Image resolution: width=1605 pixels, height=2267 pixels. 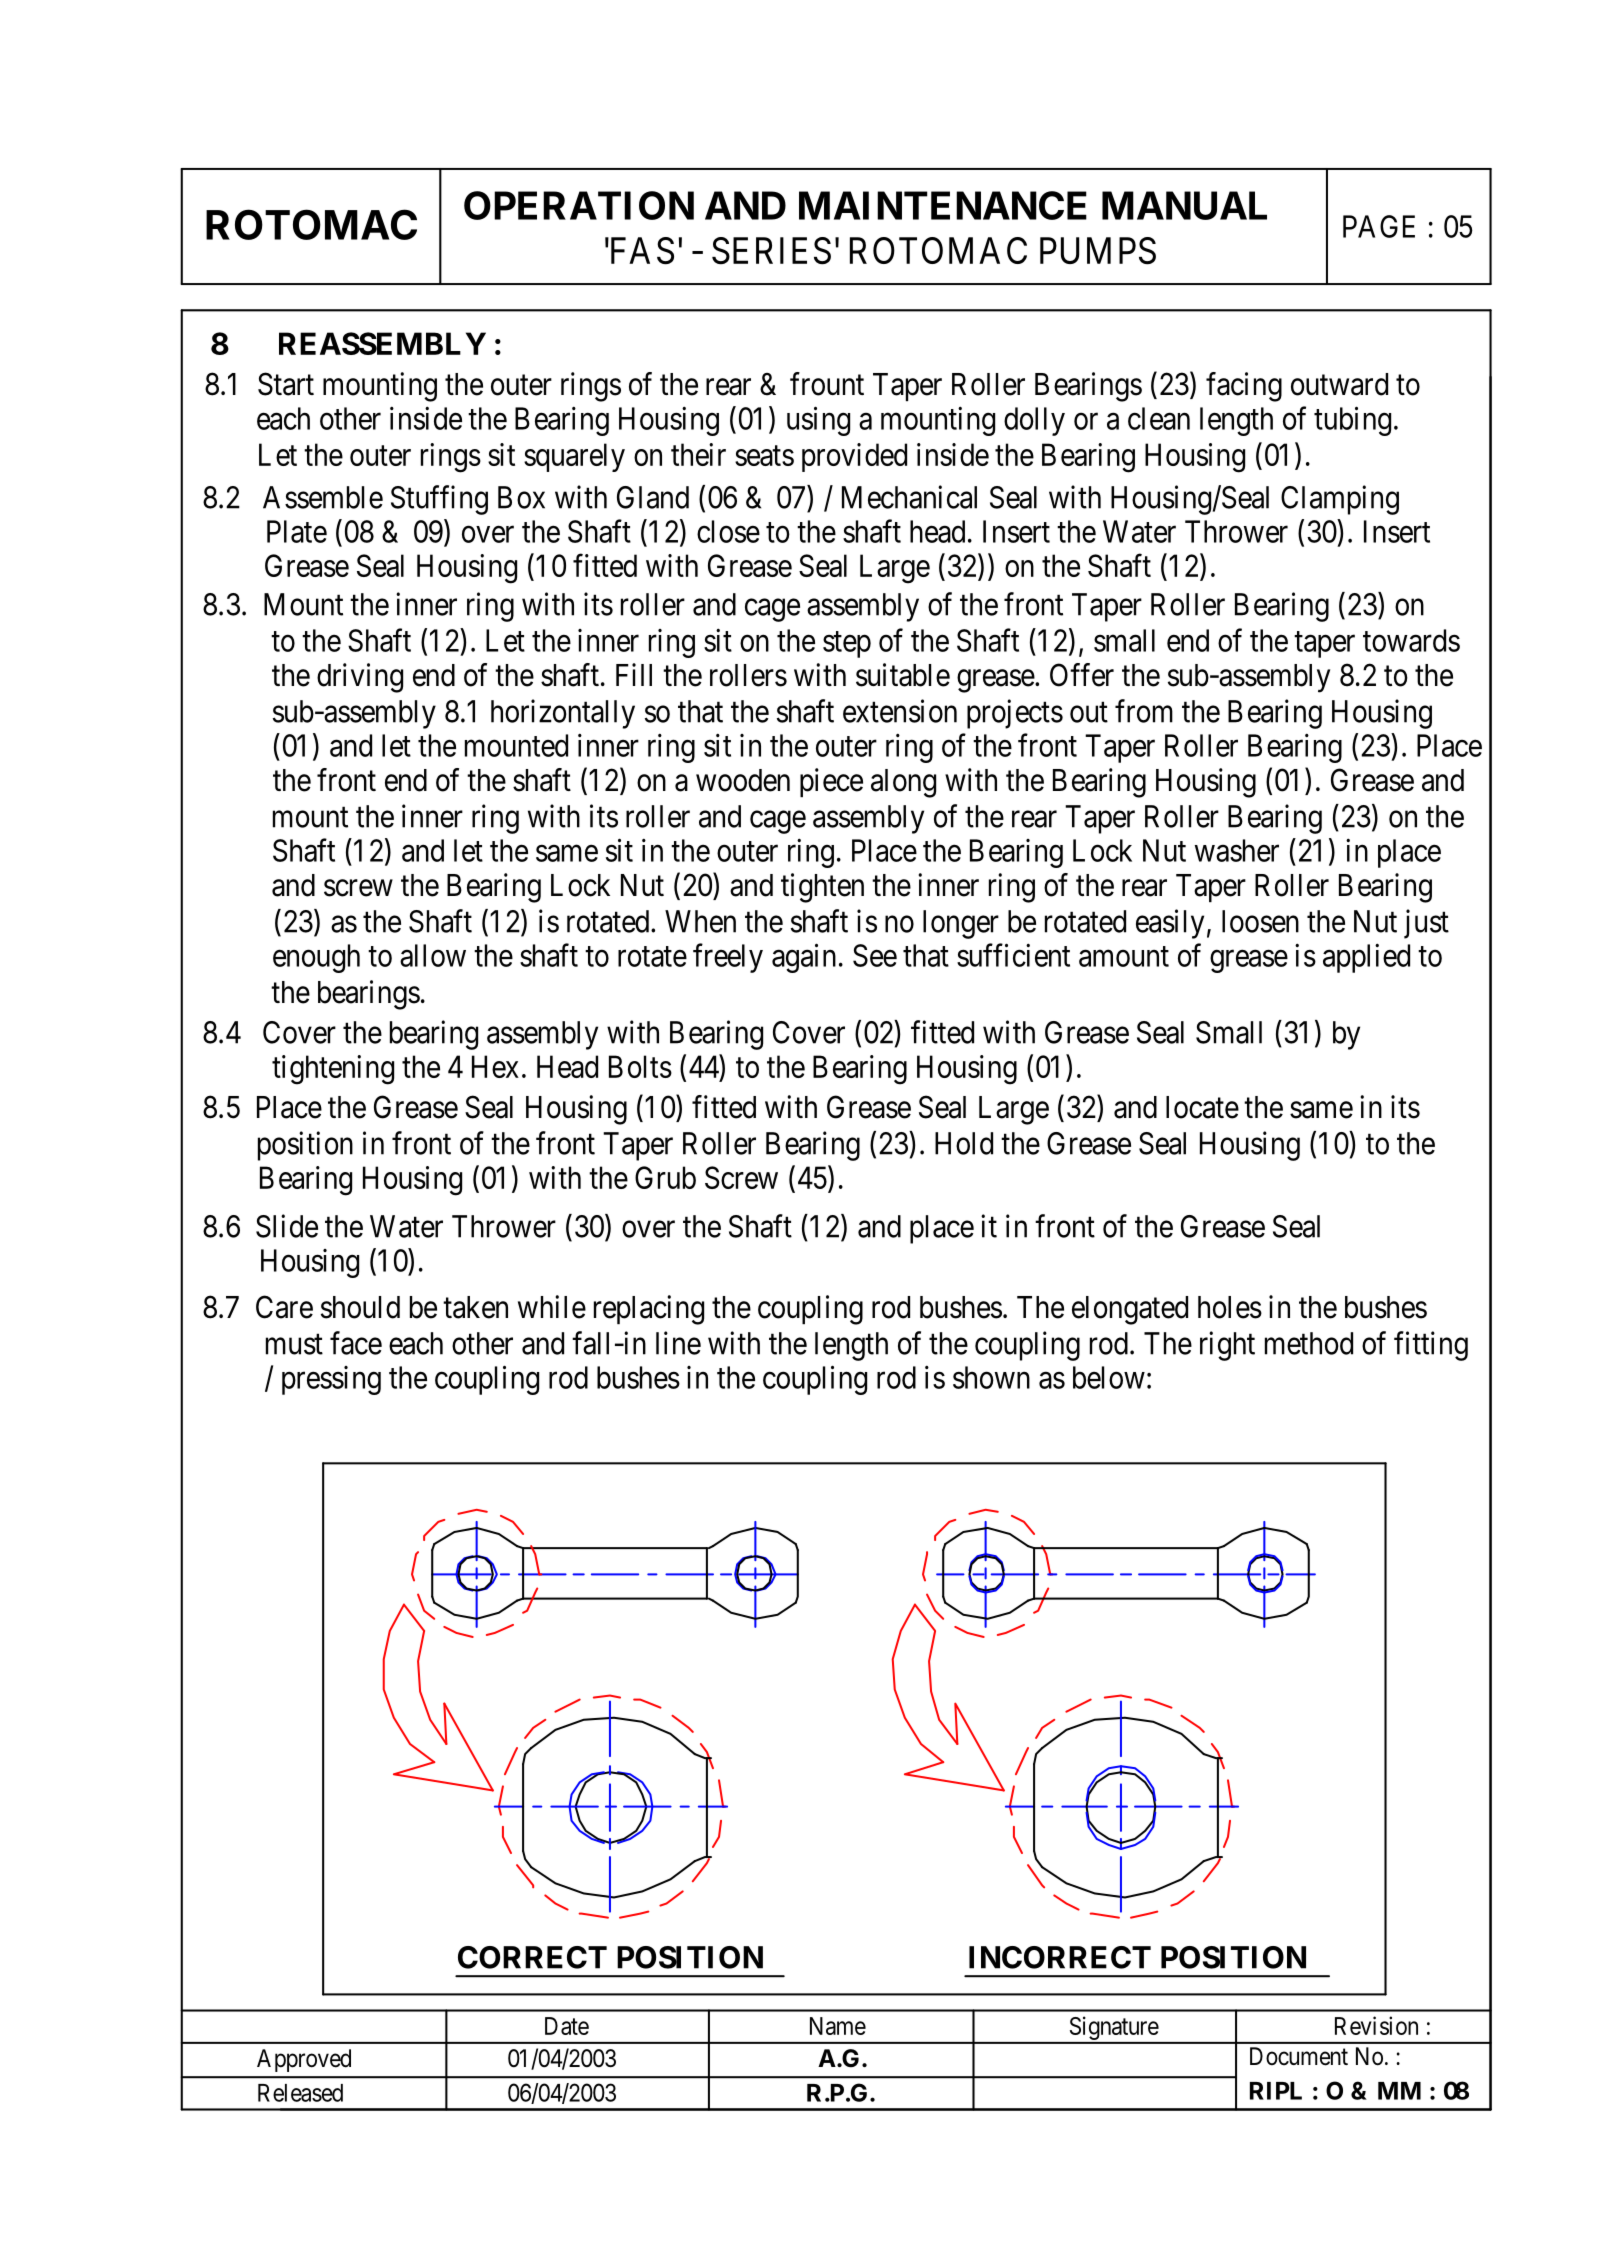 I want to click on SERIES, so click(x=771, y=251).
